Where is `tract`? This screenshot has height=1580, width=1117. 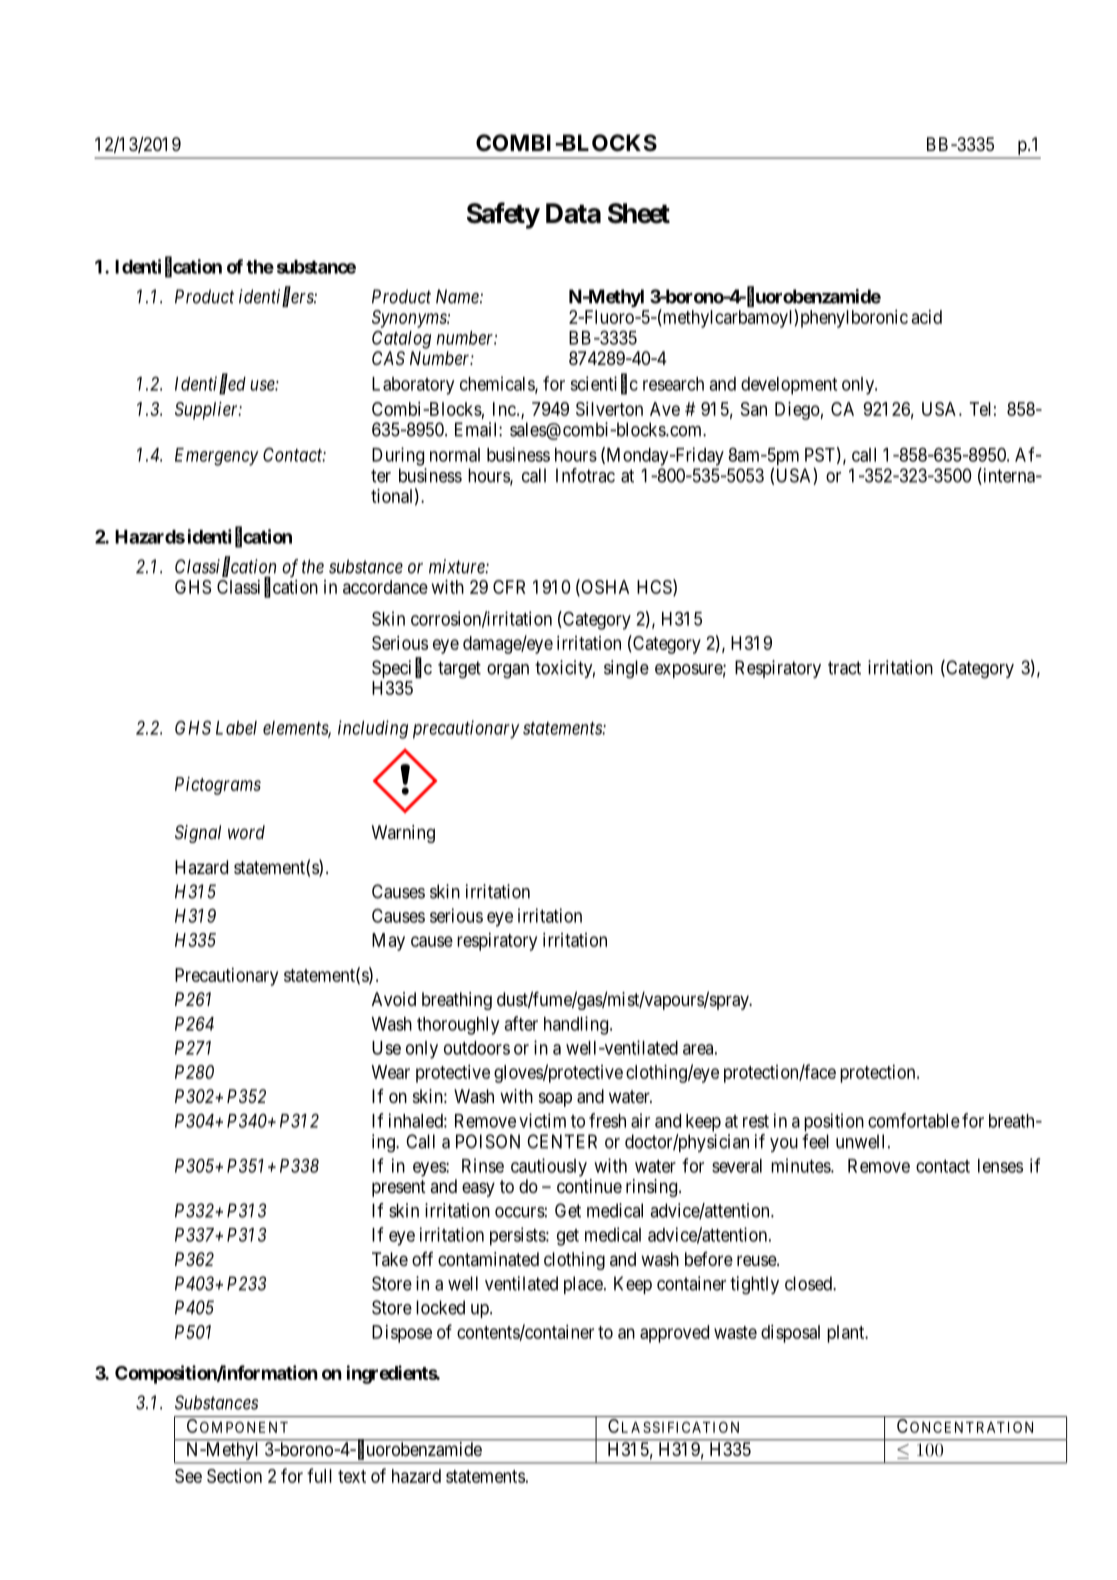 tract is located at coordinates (844, 668).
